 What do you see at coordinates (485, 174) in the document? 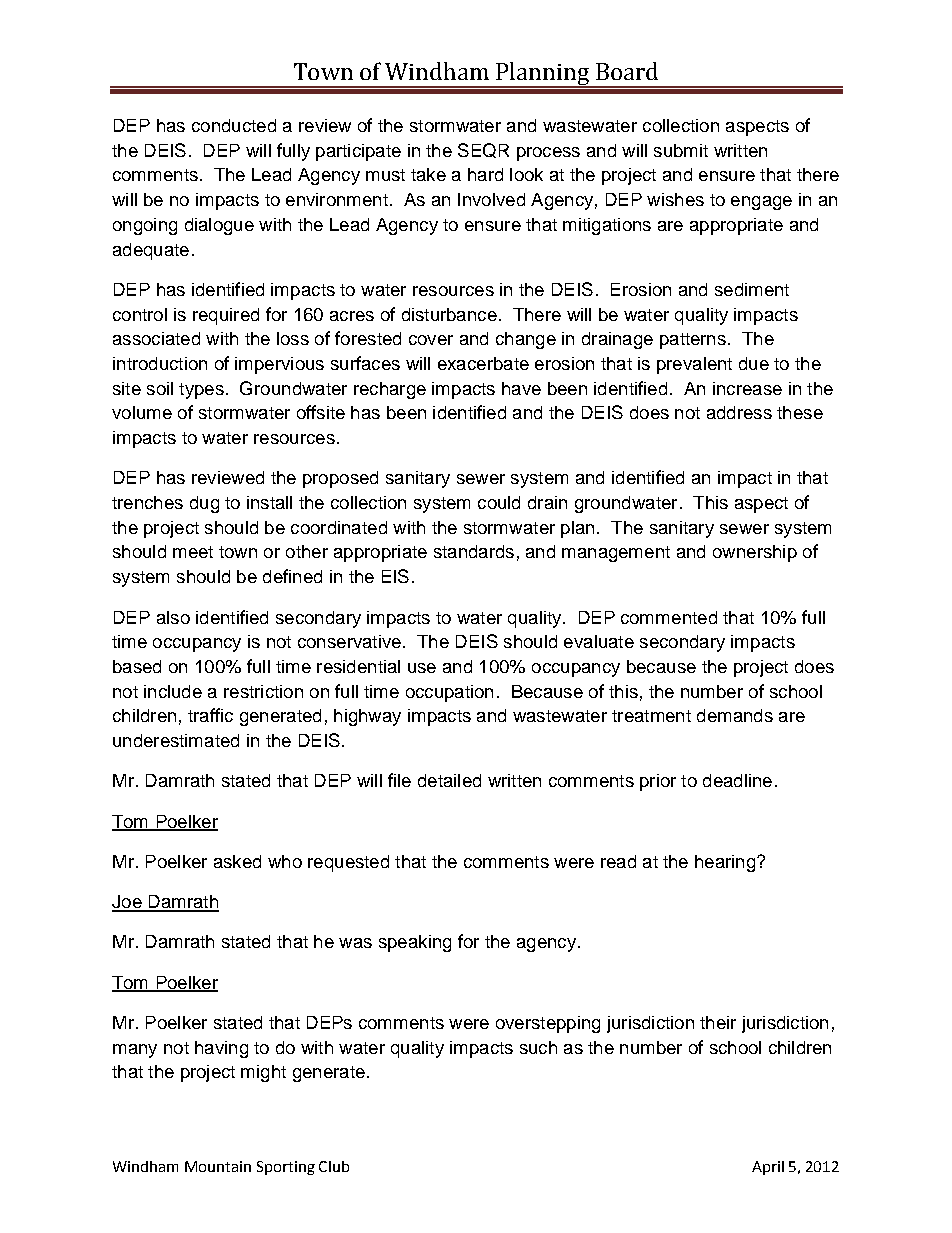
I see `hard` at bounding box center [485, 174].
